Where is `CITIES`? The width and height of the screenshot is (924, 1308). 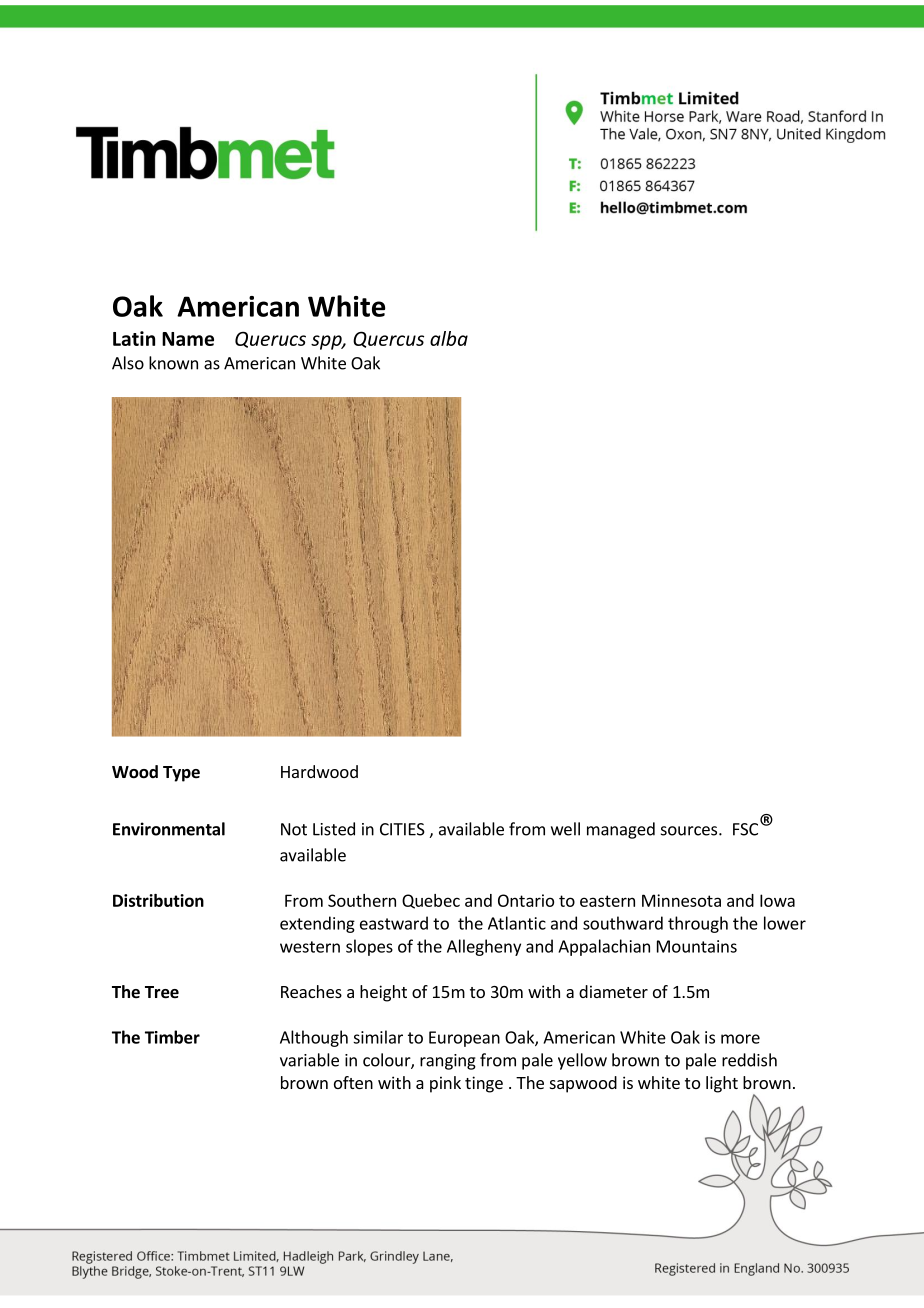 CITIES is located at coordinates (402, 829).
